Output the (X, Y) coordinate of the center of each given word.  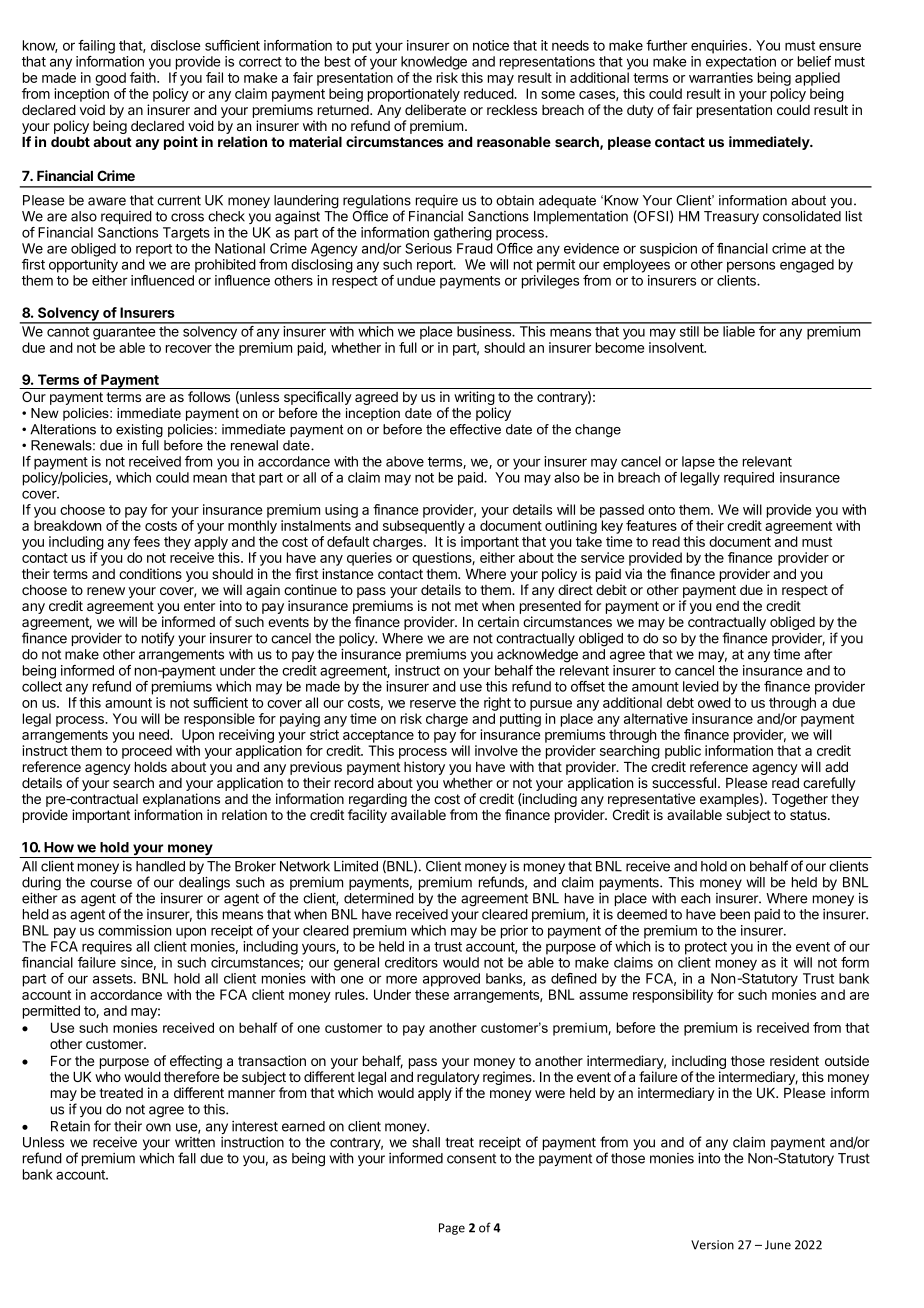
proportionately (414, 95)
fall (187, 1158)
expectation (741, 63)
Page (452, 1229)
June (778, 1245)
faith (144, 77)
